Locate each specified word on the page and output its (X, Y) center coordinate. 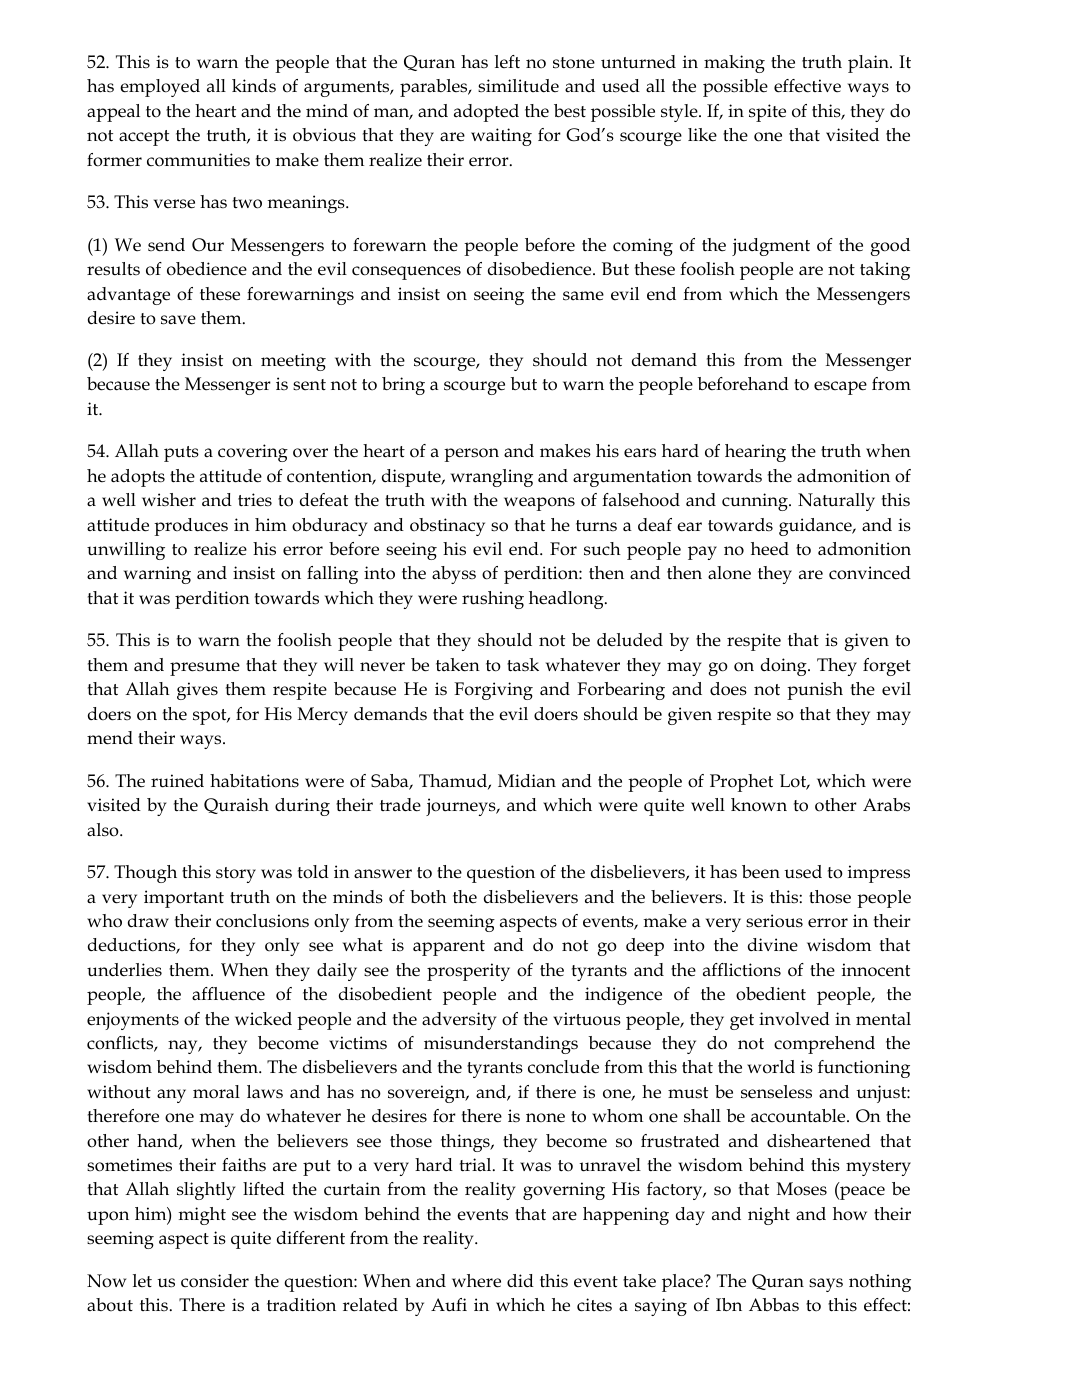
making (734, 64)
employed (160, 88)
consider (215, 1281)
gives (197, 691)
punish (815, 691)
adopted (486, 113)
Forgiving (493, 691)
